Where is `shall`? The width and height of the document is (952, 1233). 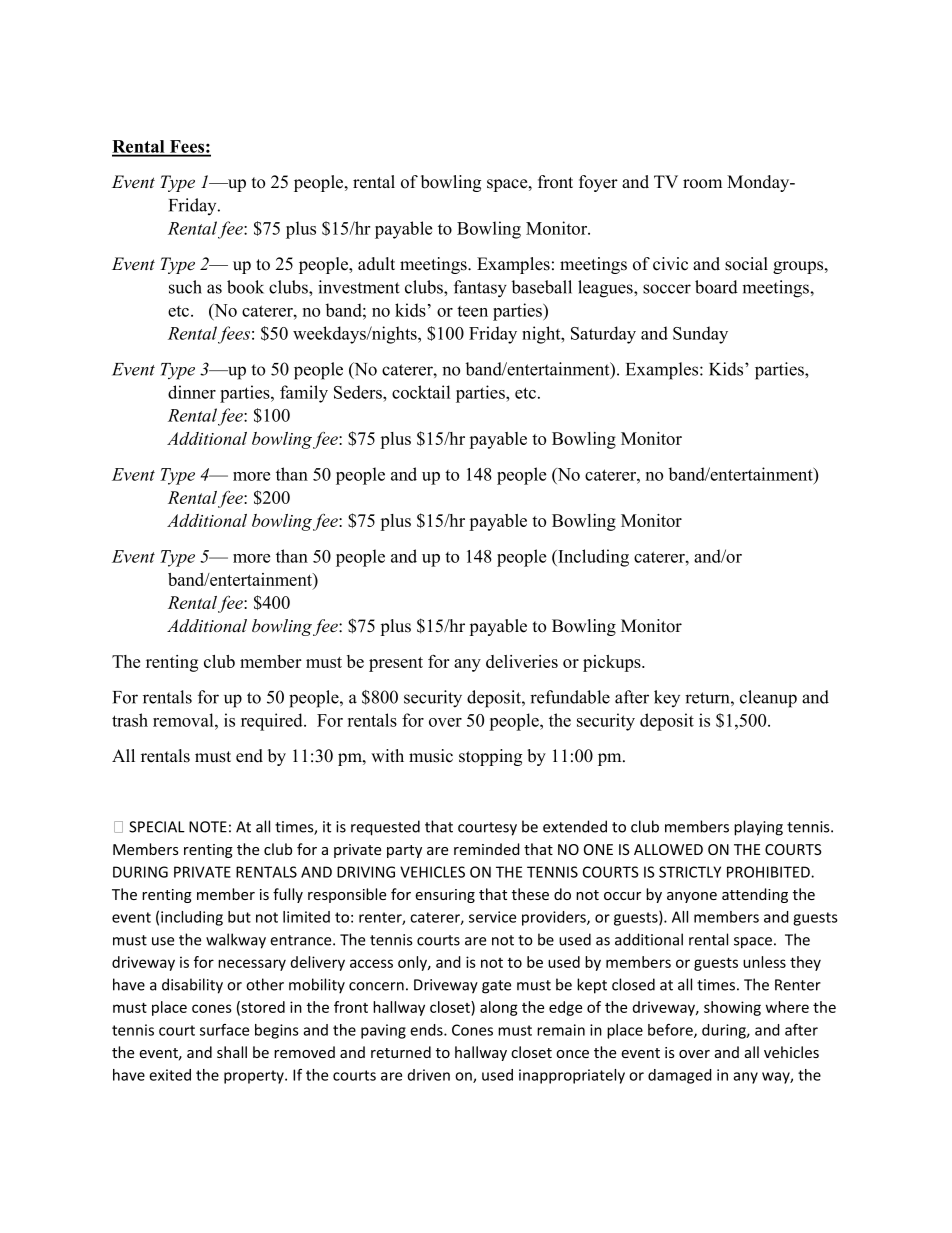
shall is located at coordinates (232, 1052).
